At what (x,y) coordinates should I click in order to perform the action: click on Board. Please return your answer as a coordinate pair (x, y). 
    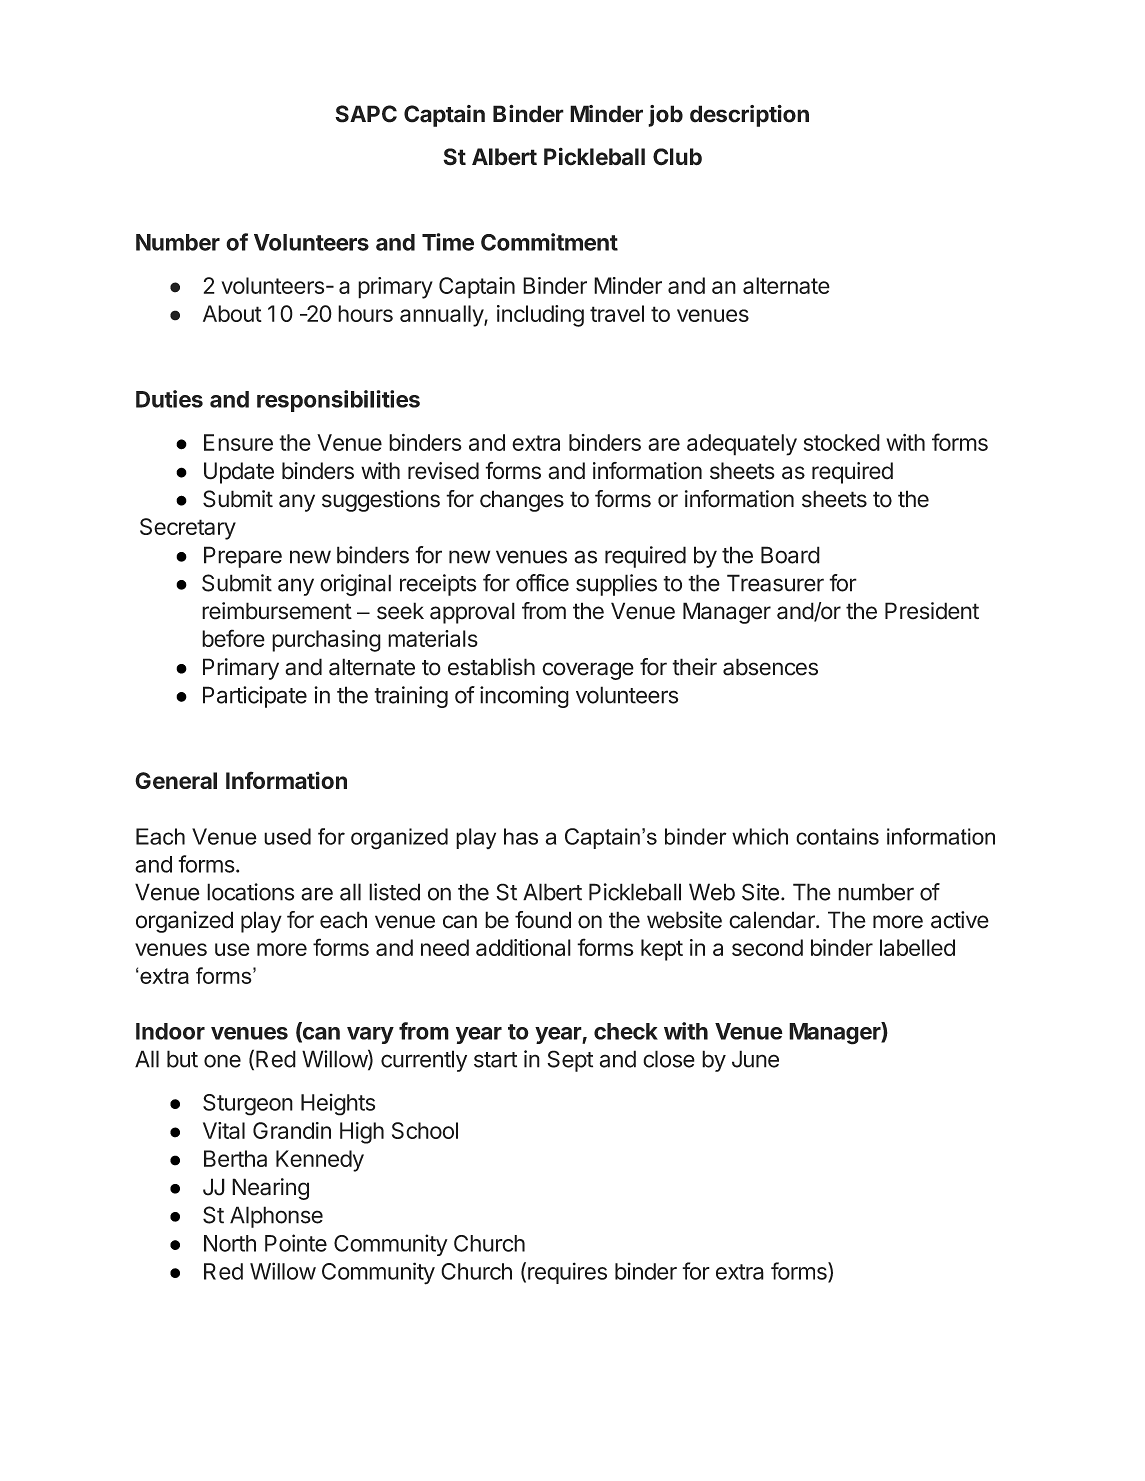
    Looking at the image, I should click on (790, 555).
